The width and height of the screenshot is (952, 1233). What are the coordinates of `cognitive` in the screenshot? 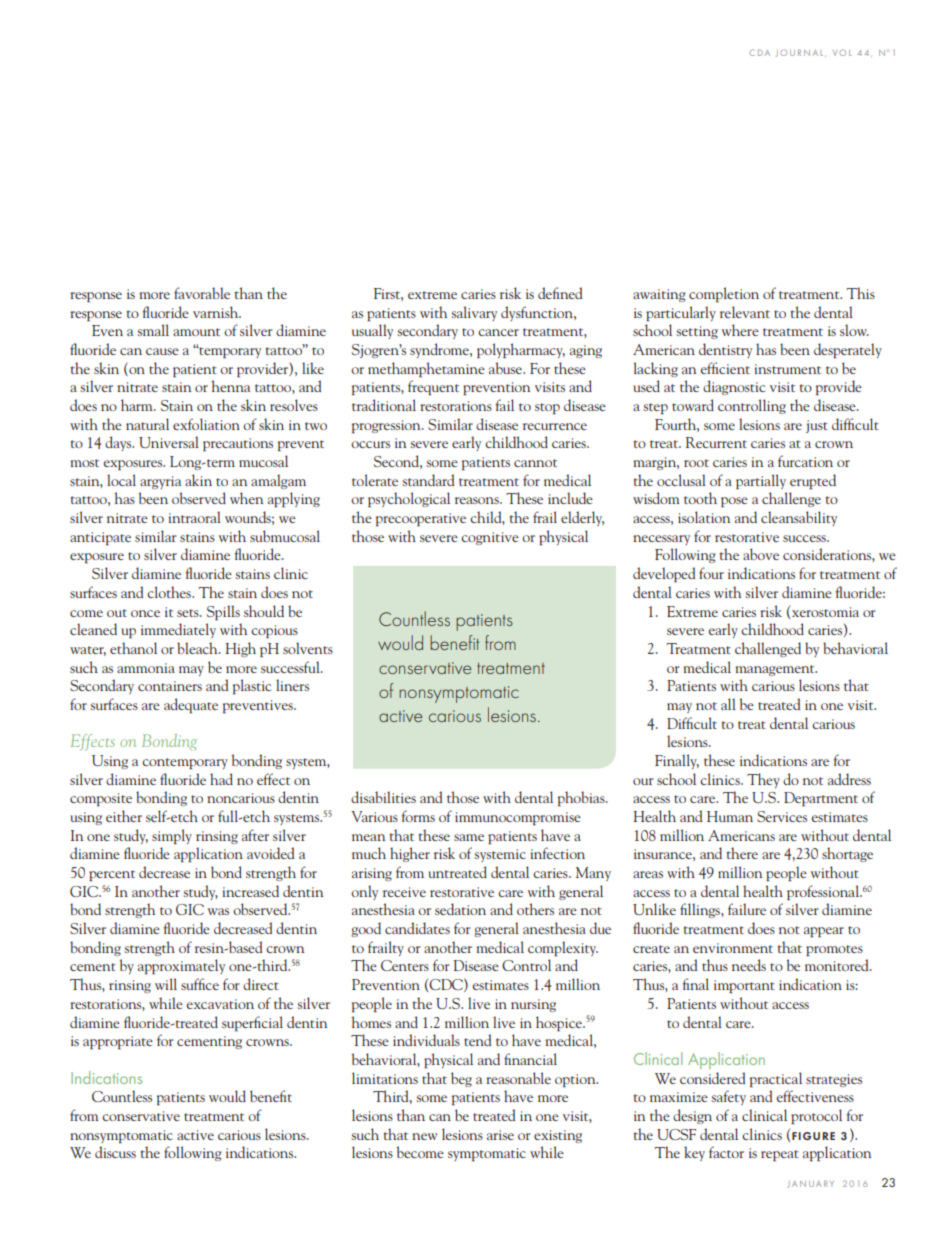 It's located at (490, 538).
